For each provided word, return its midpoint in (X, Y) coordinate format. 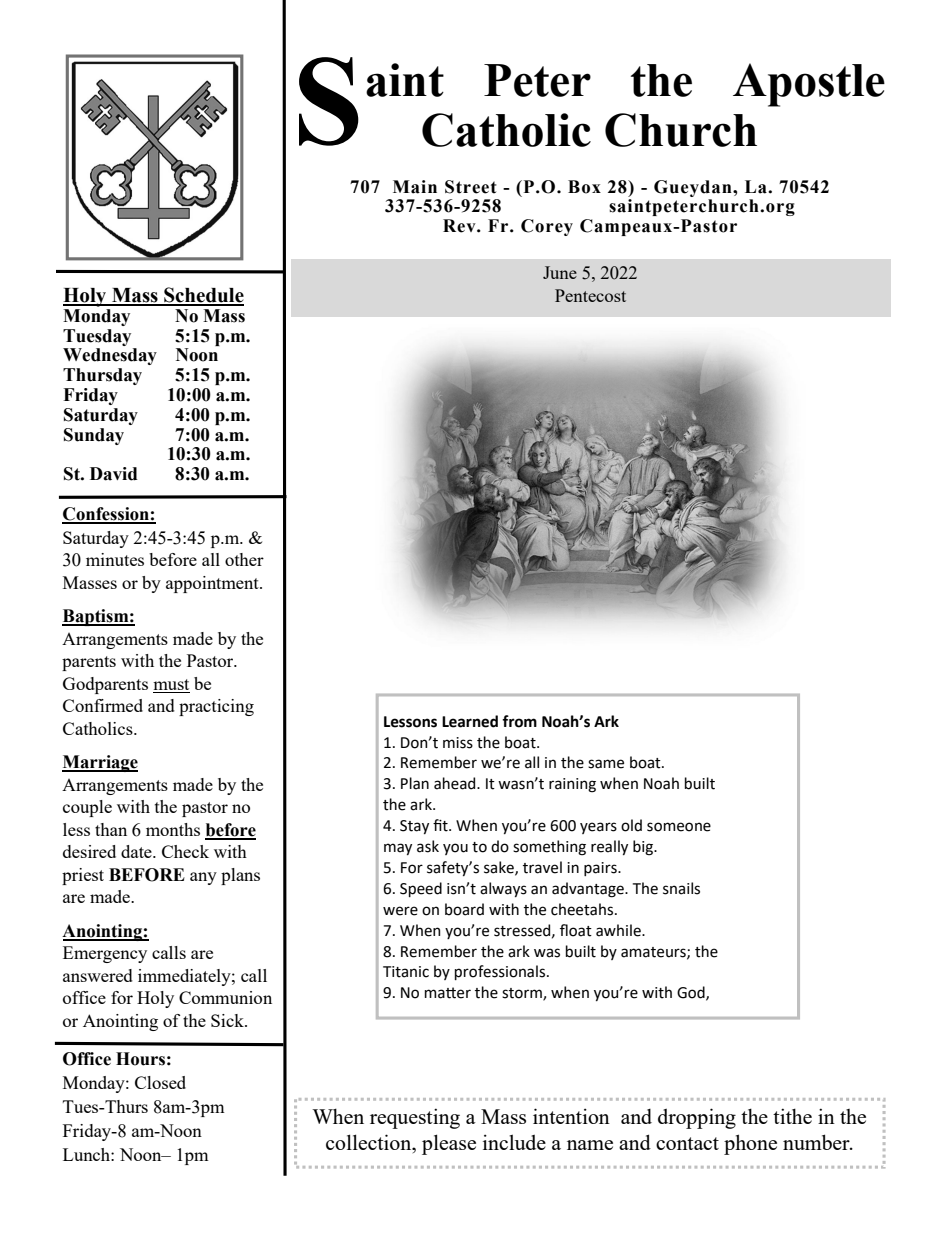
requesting (415, 1118)
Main (415, 187)
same (606, 764)
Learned (470, 721)
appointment (213, 584)
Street (471, 187)
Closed (160, 1082)
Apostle (809, 85)
